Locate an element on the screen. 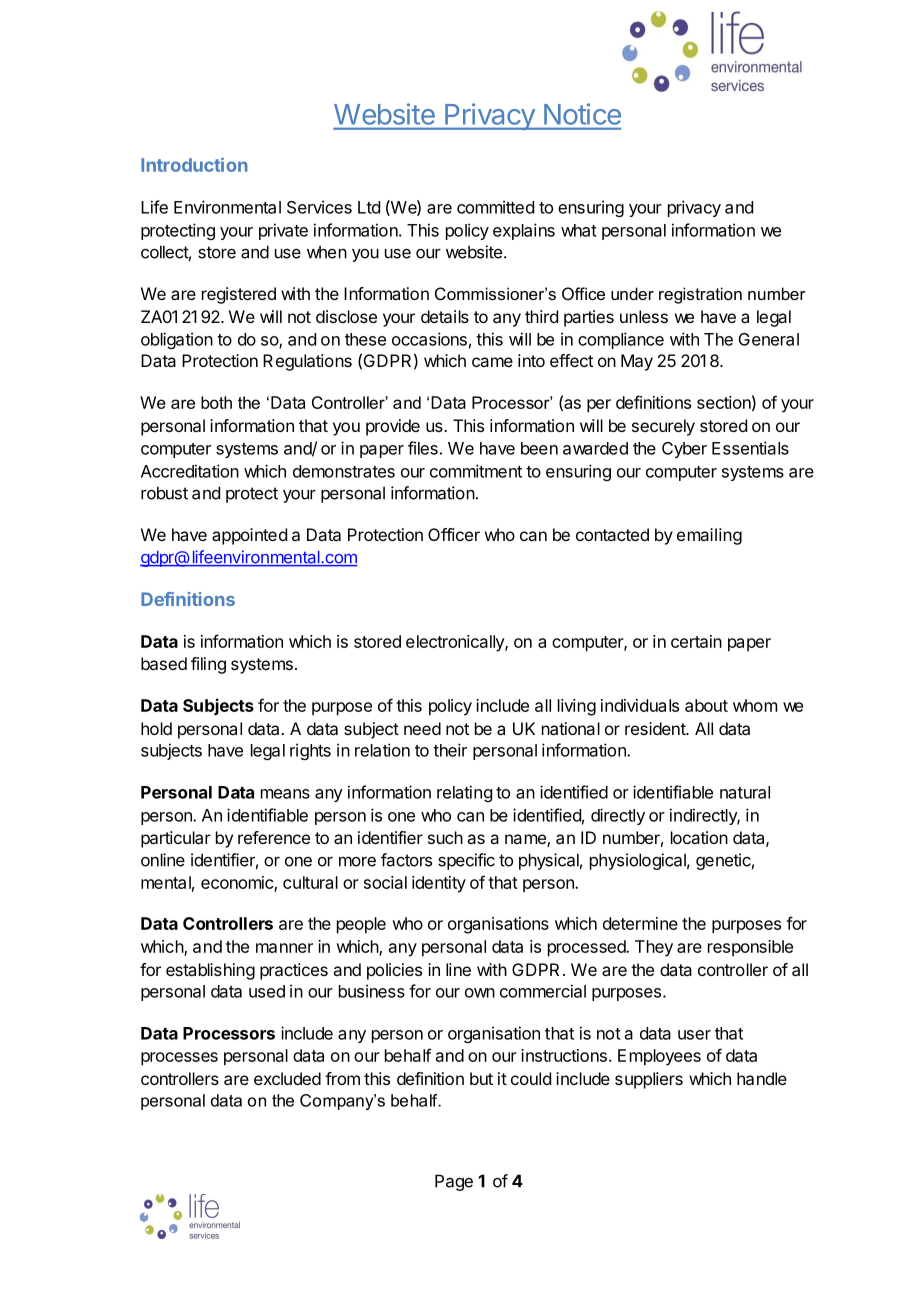  both is located at coordinates (216, 402).
